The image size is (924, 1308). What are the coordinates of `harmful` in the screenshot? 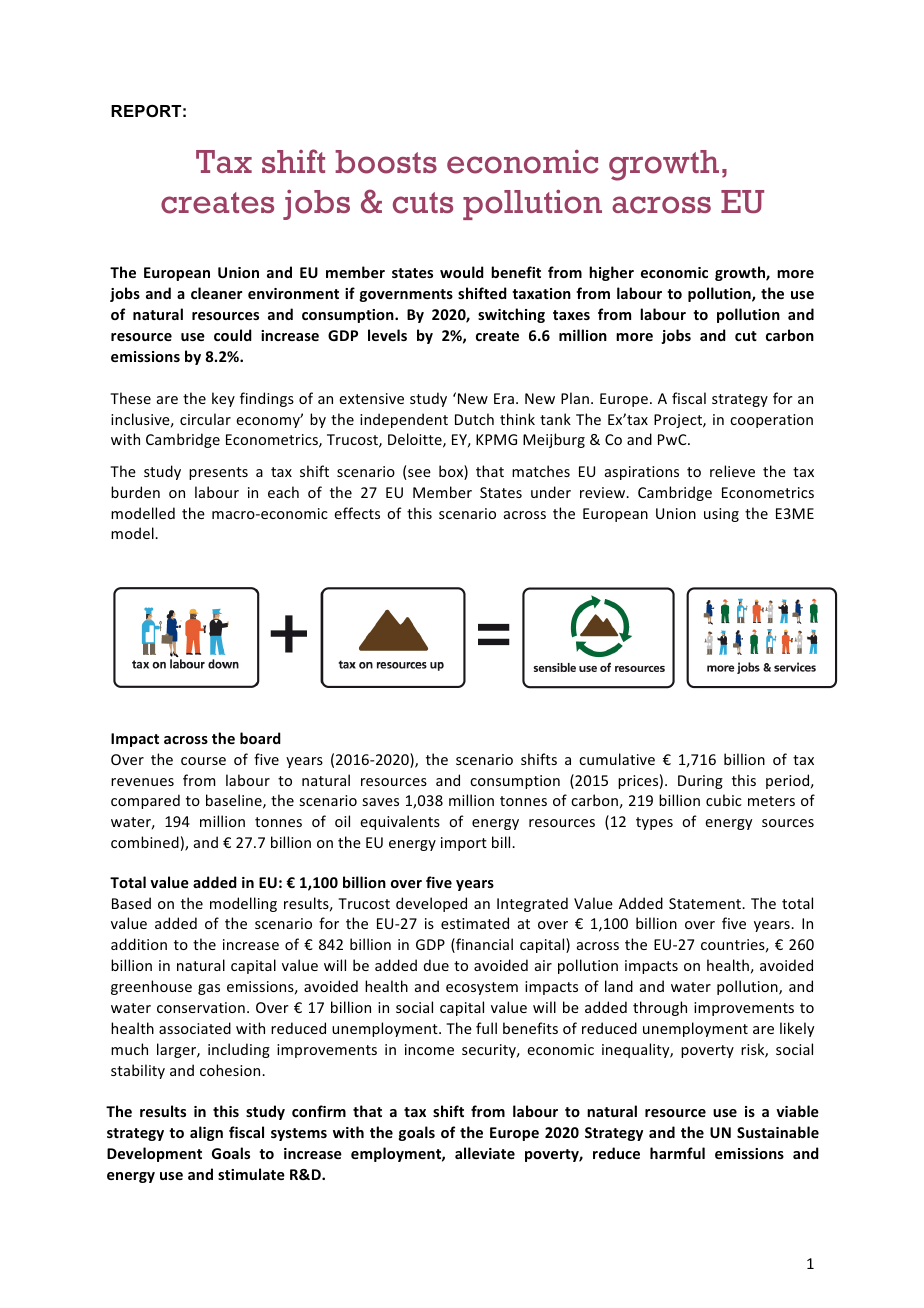 It's located at (677, 1153).
